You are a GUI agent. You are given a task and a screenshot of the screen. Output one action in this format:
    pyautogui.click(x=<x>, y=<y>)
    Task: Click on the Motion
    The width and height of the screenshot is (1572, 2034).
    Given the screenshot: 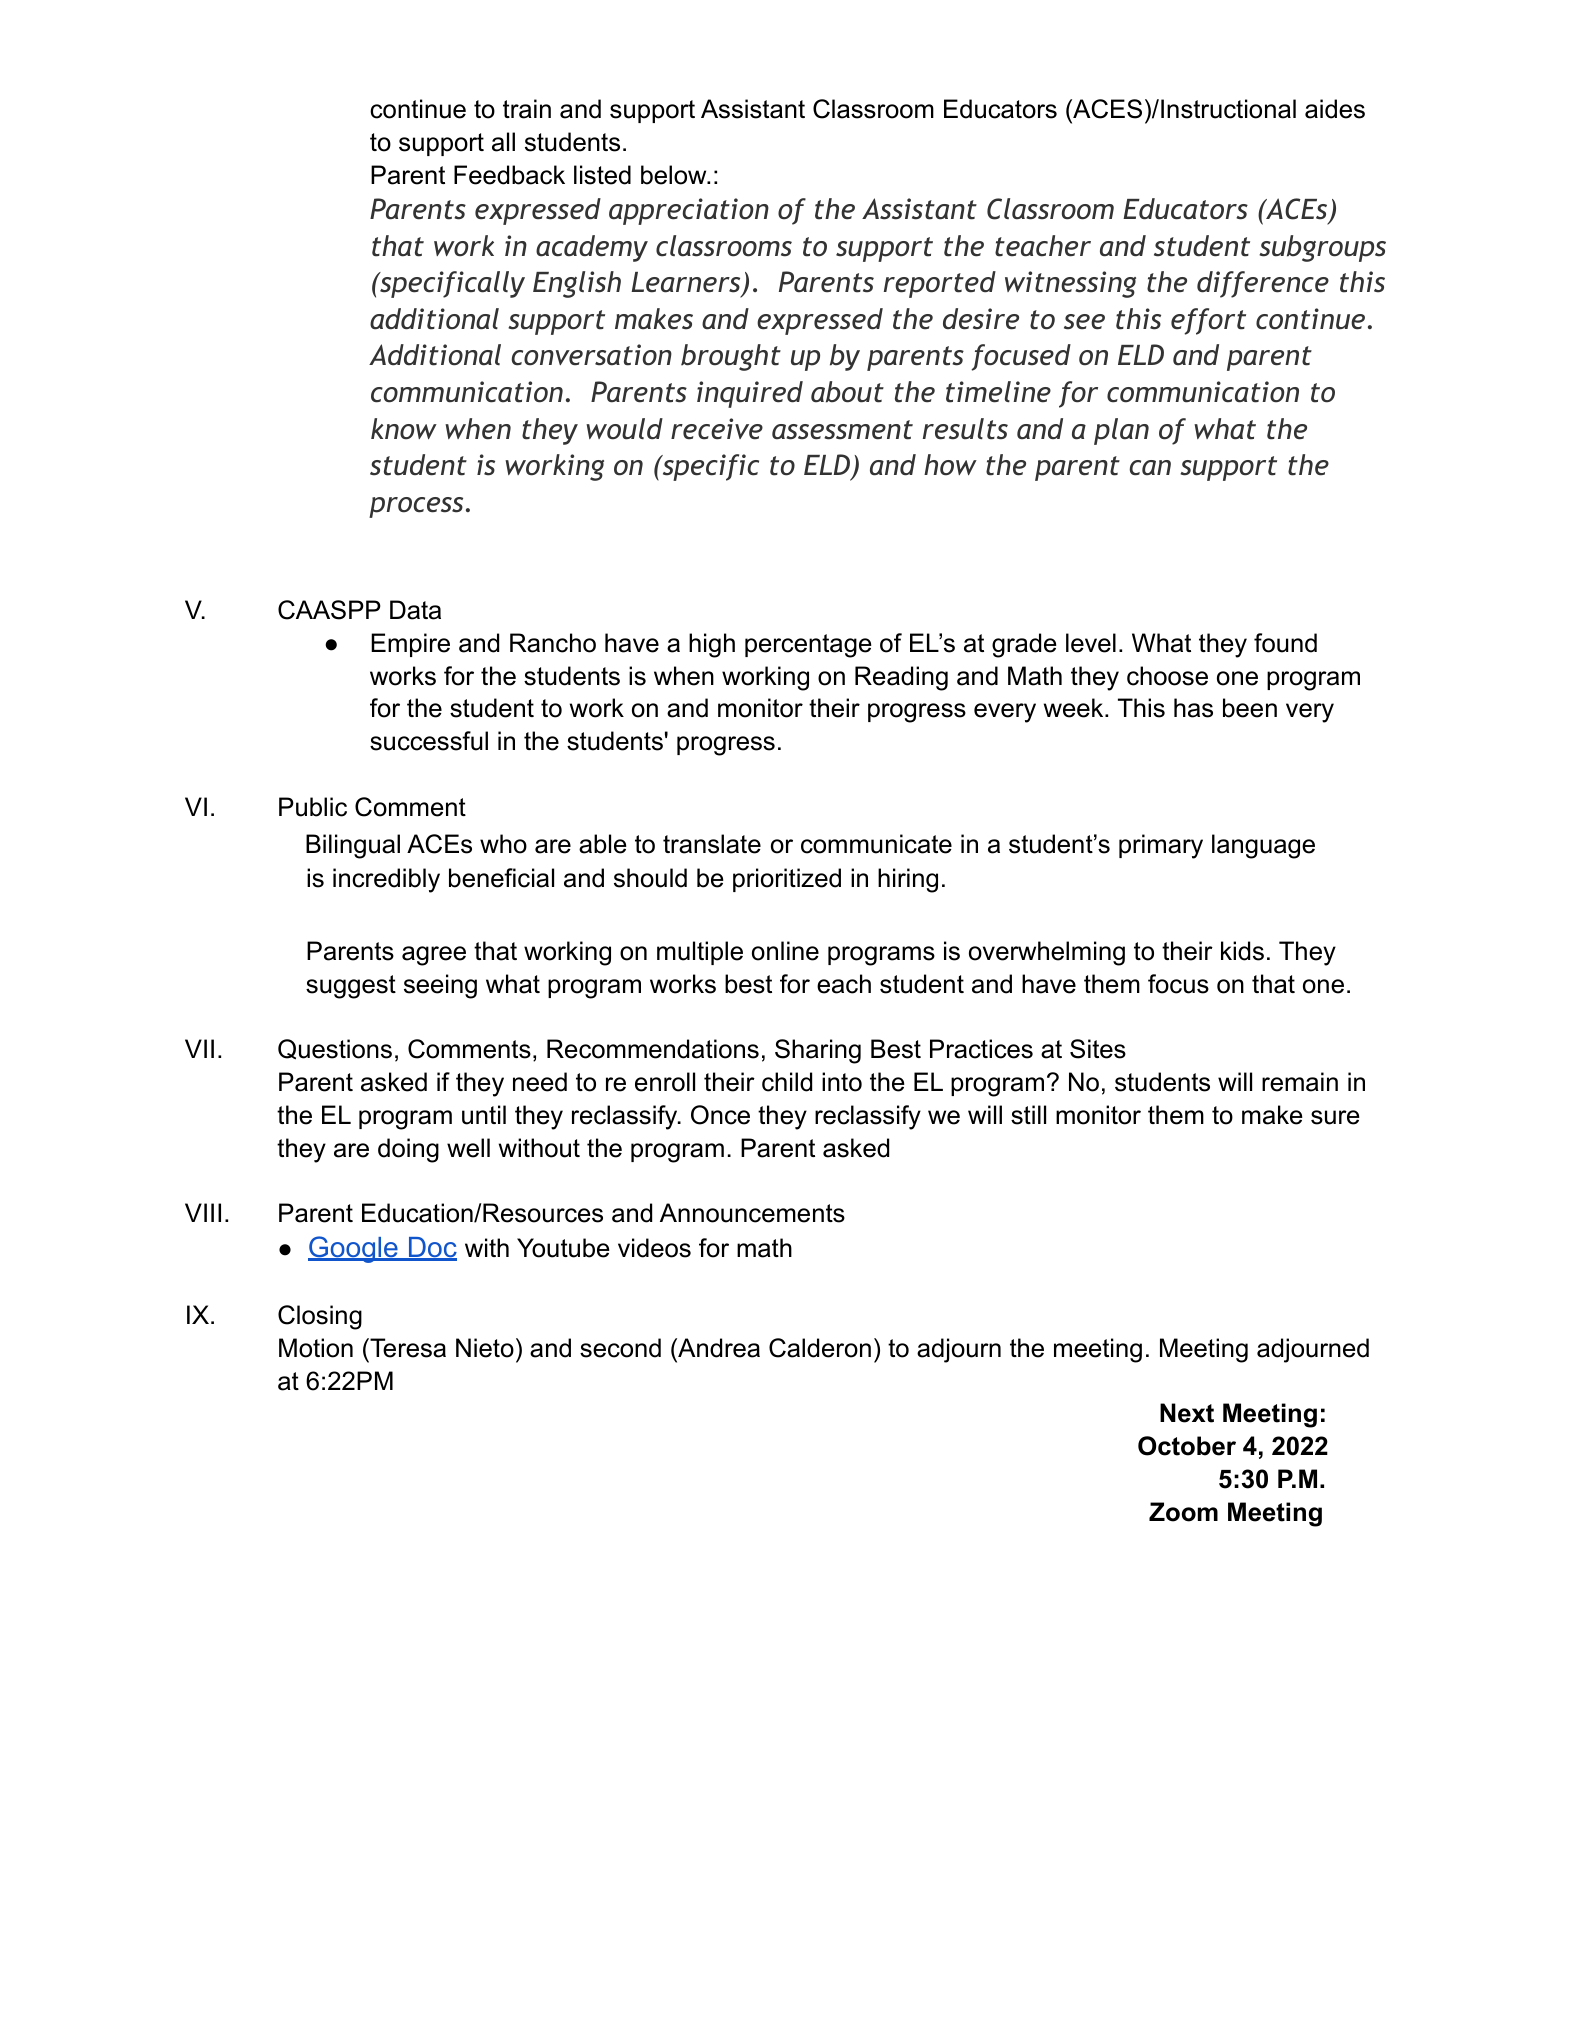 What is the action you would take?
    pyautogui.click(x=316, y=1348)
